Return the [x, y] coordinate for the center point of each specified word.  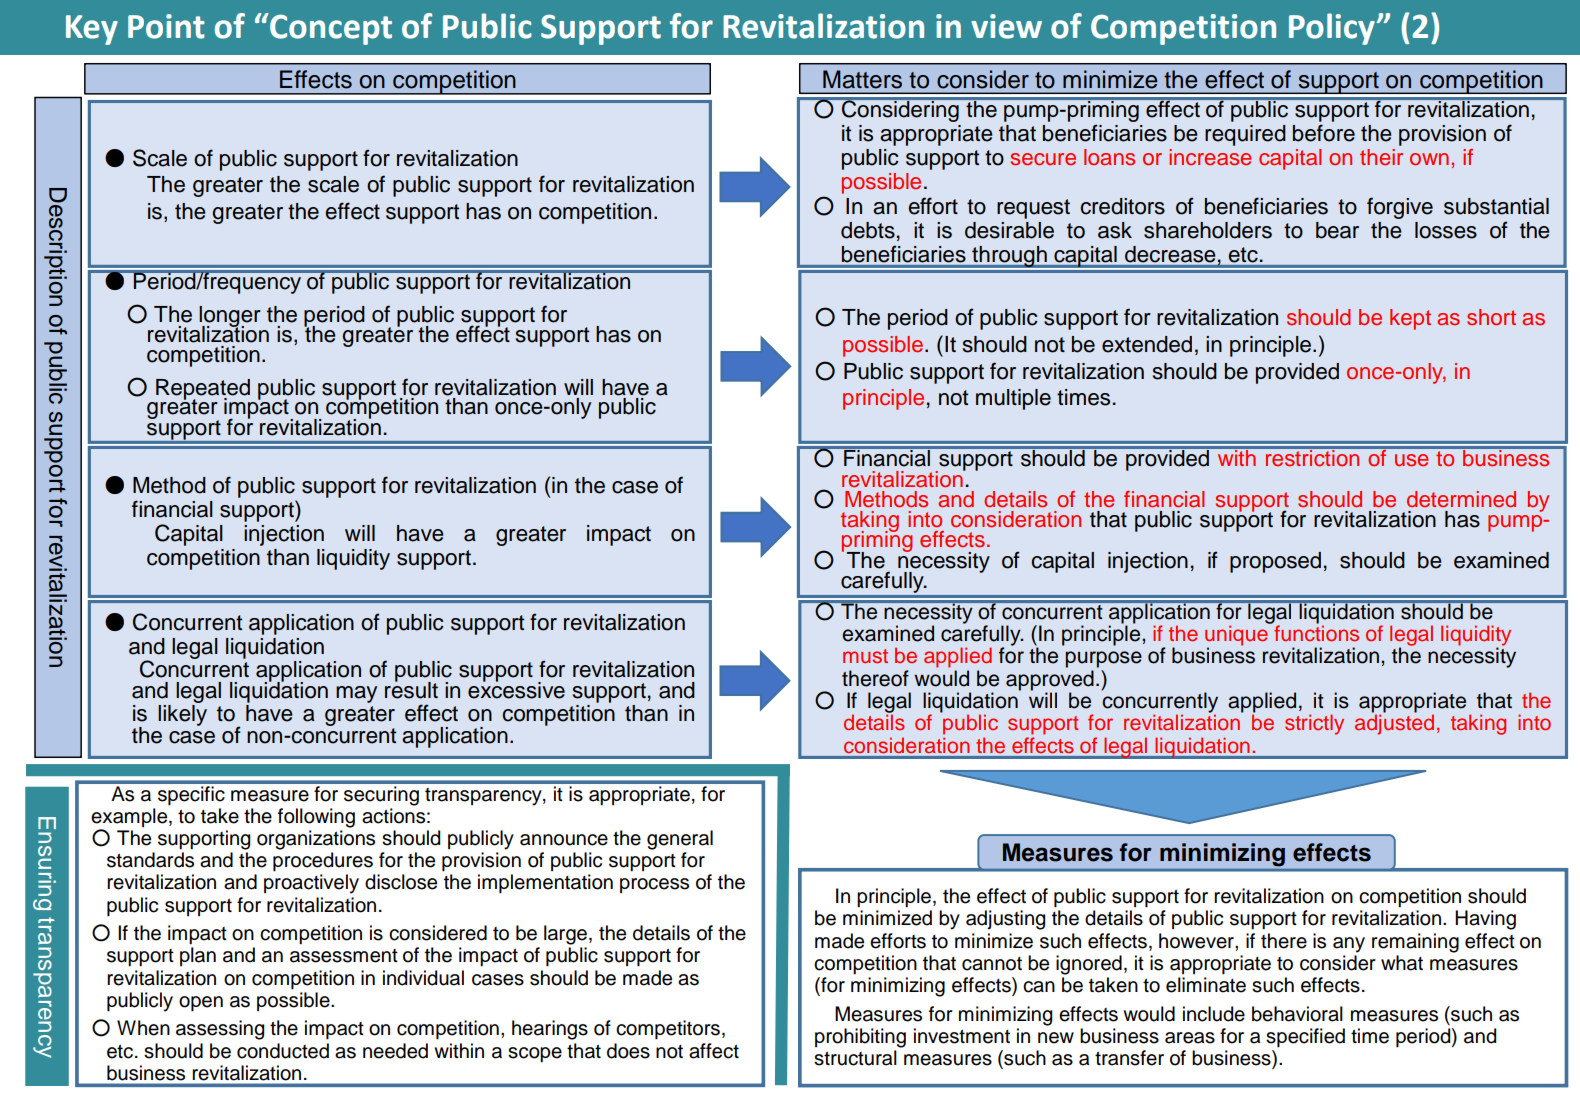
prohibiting [860, 1038]
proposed [1275, 562]
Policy [1333, 29]
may [356, 694]
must [865, 656]
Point [166, 26]
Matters [862, 79]
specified [1305, 1037]
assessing [220, 1030]
